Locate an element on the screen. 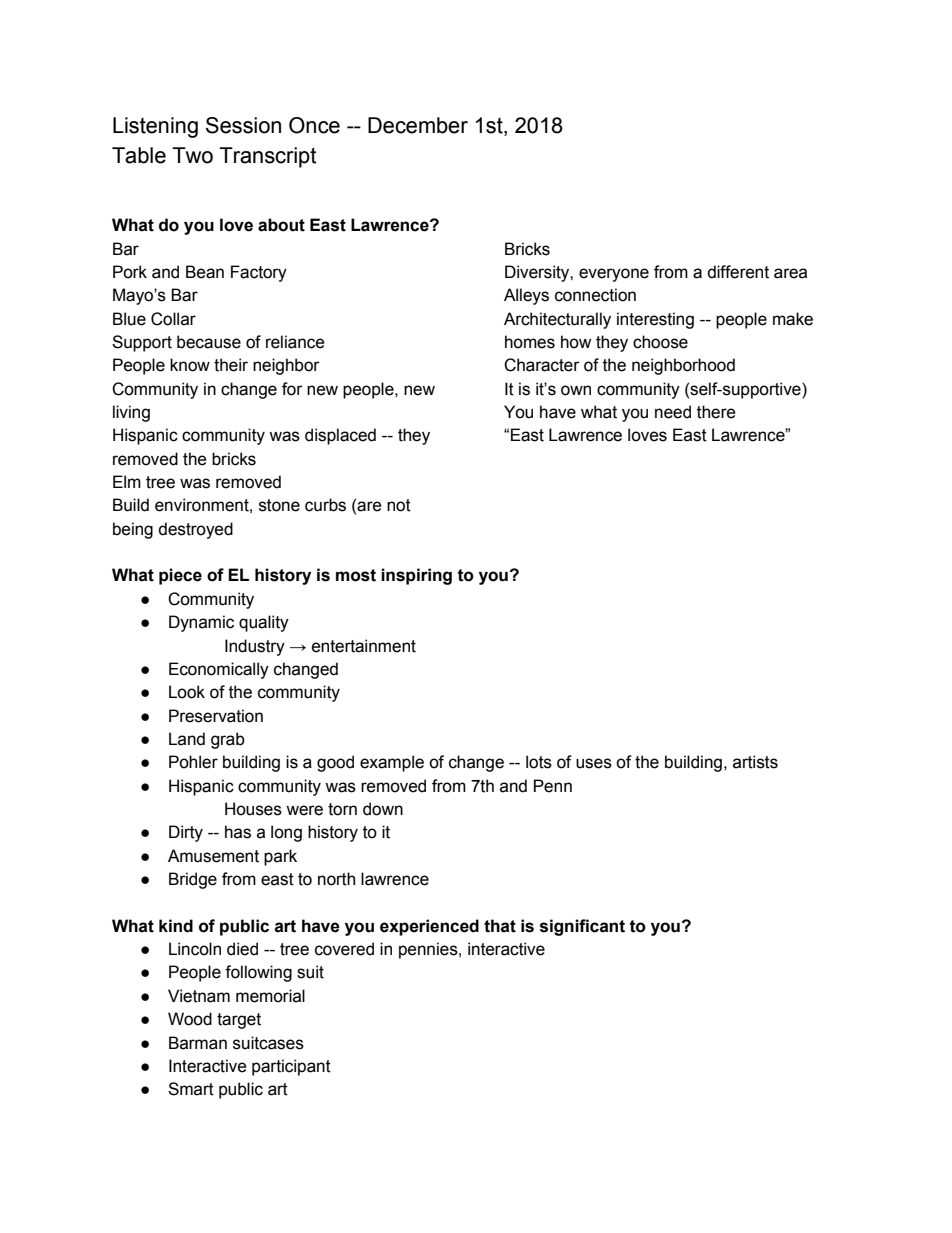  different is located at coordinates (738, 272).
